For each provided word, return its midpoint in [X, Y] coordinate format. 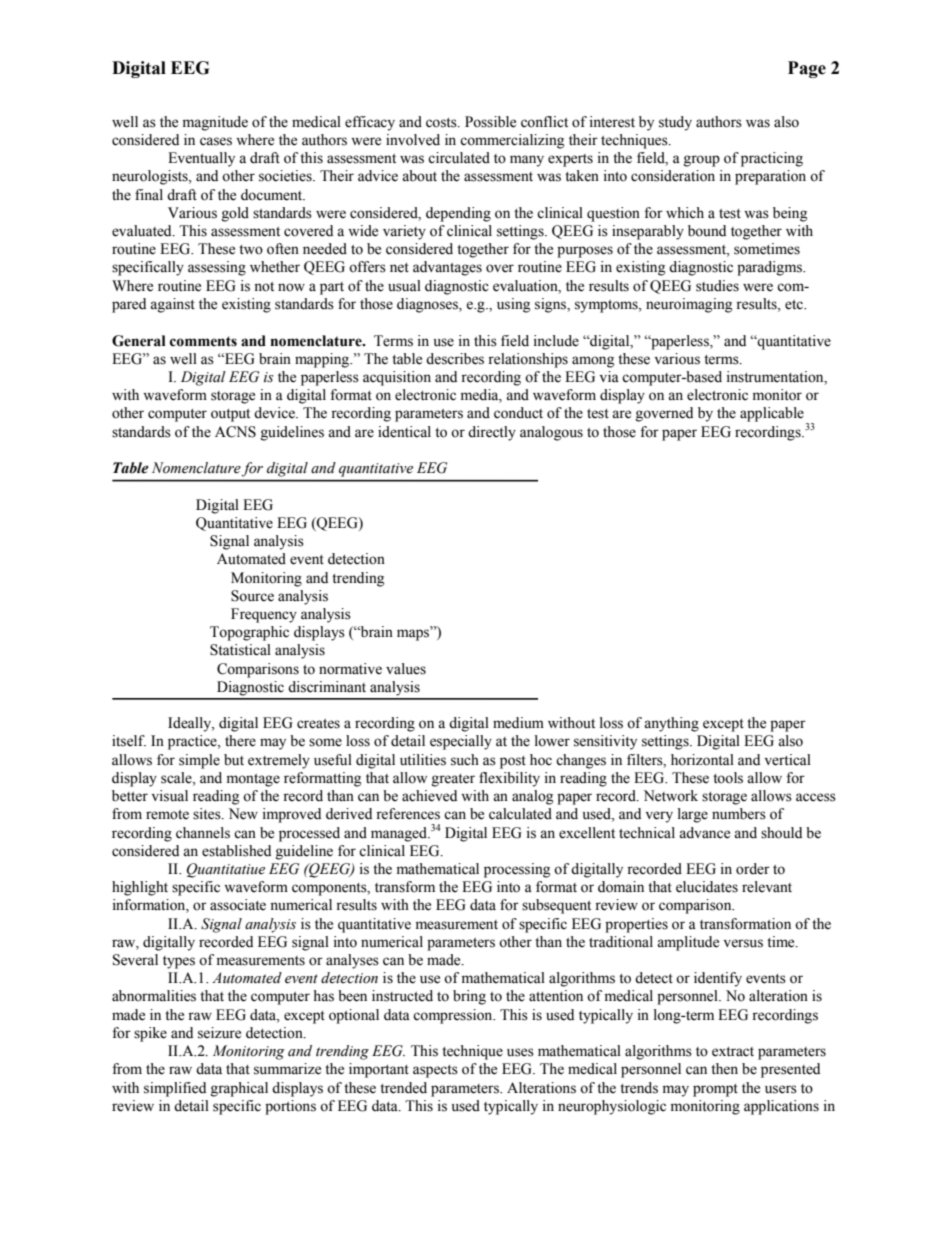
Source [252, 596]
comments [203, 341]
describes [455, 359]
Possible [490, 122]
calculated [520, 814]
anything [671, 724]
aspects [435, 1071]
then [724, 1069]
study [675, 123]
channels [203, 833]
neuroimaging [689, 305]
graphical [239, 1089]
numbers [739, 814]
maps [414, 634]
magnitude [215, 123]
